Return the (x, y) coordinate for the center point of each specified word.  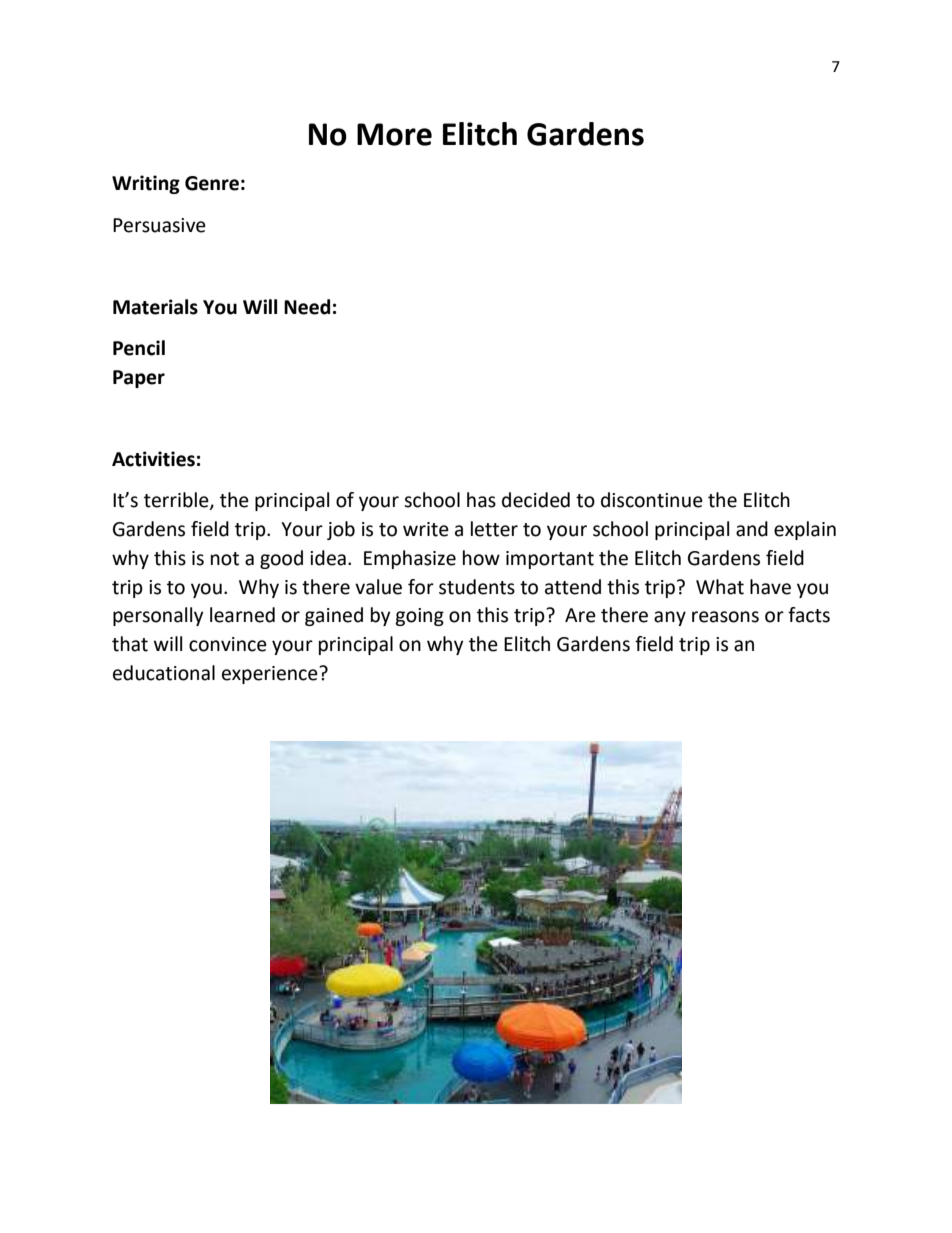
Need (307, 307)
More (394, 134)
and (752, 529)
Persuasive (159, 225)
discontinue (652, 500)
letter (494, 529)
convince (228, 644)
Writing (146, 184)
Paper (139, 379)
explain (805, 530)
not (225, 559)
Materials (155, 307)
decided (536, 500)
